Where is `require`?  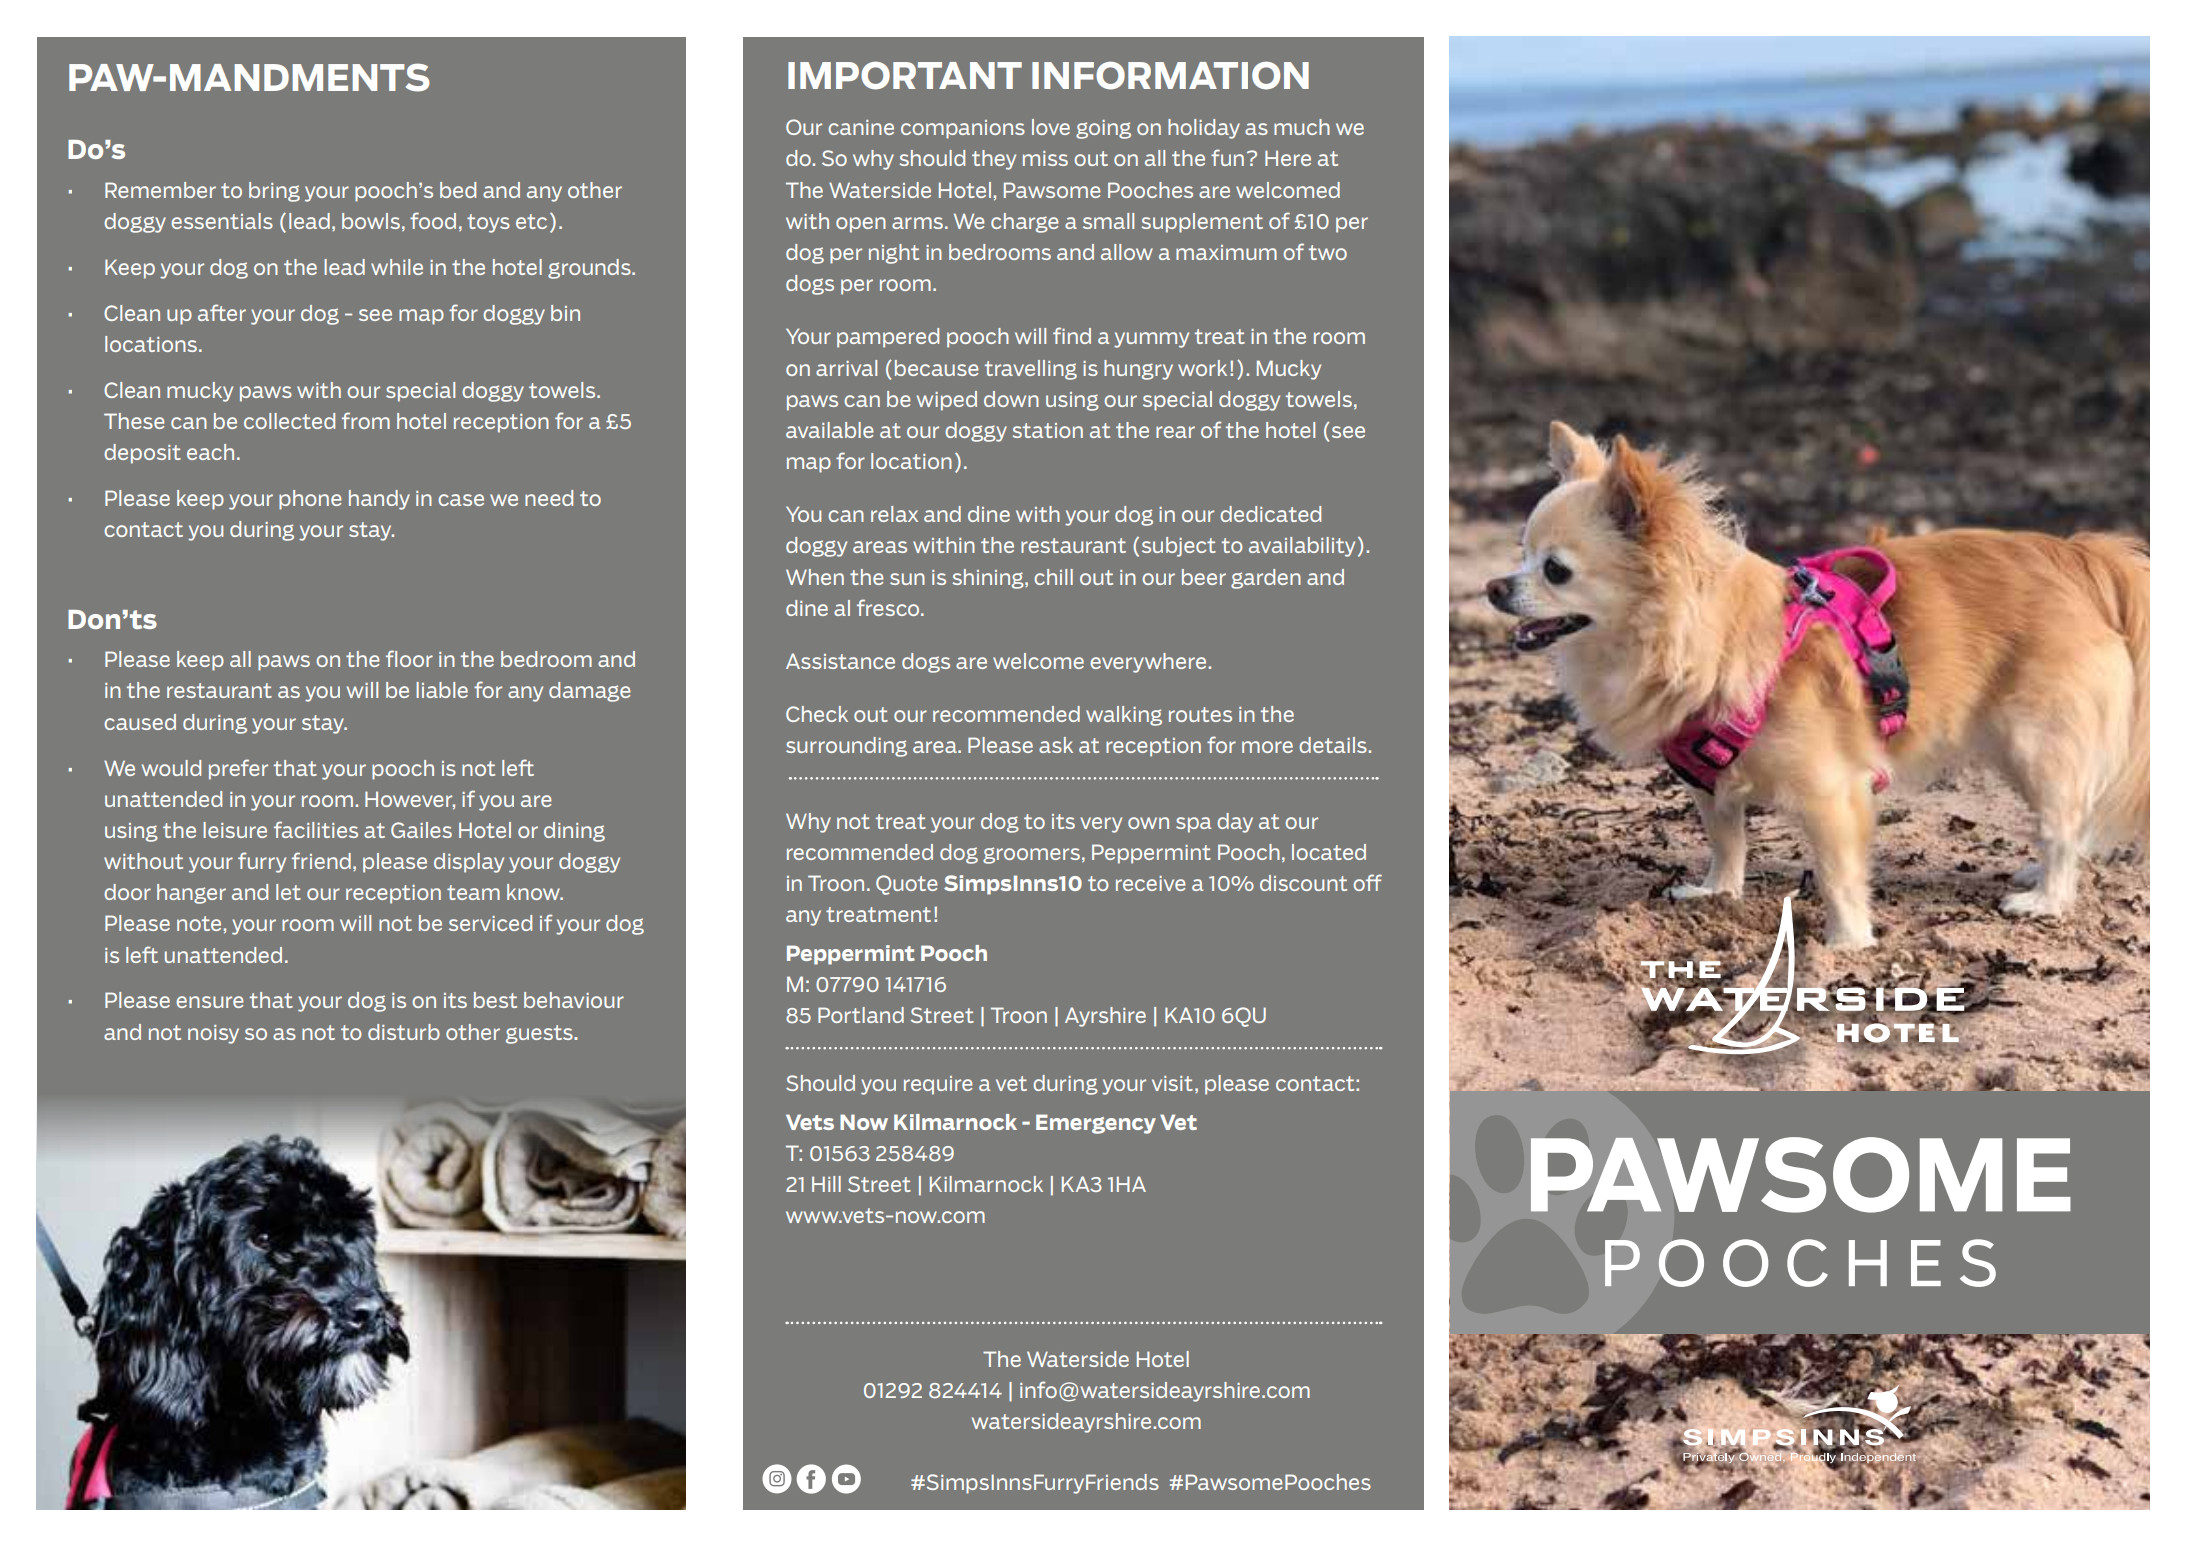
require is located at coordinates (938, 1085).
